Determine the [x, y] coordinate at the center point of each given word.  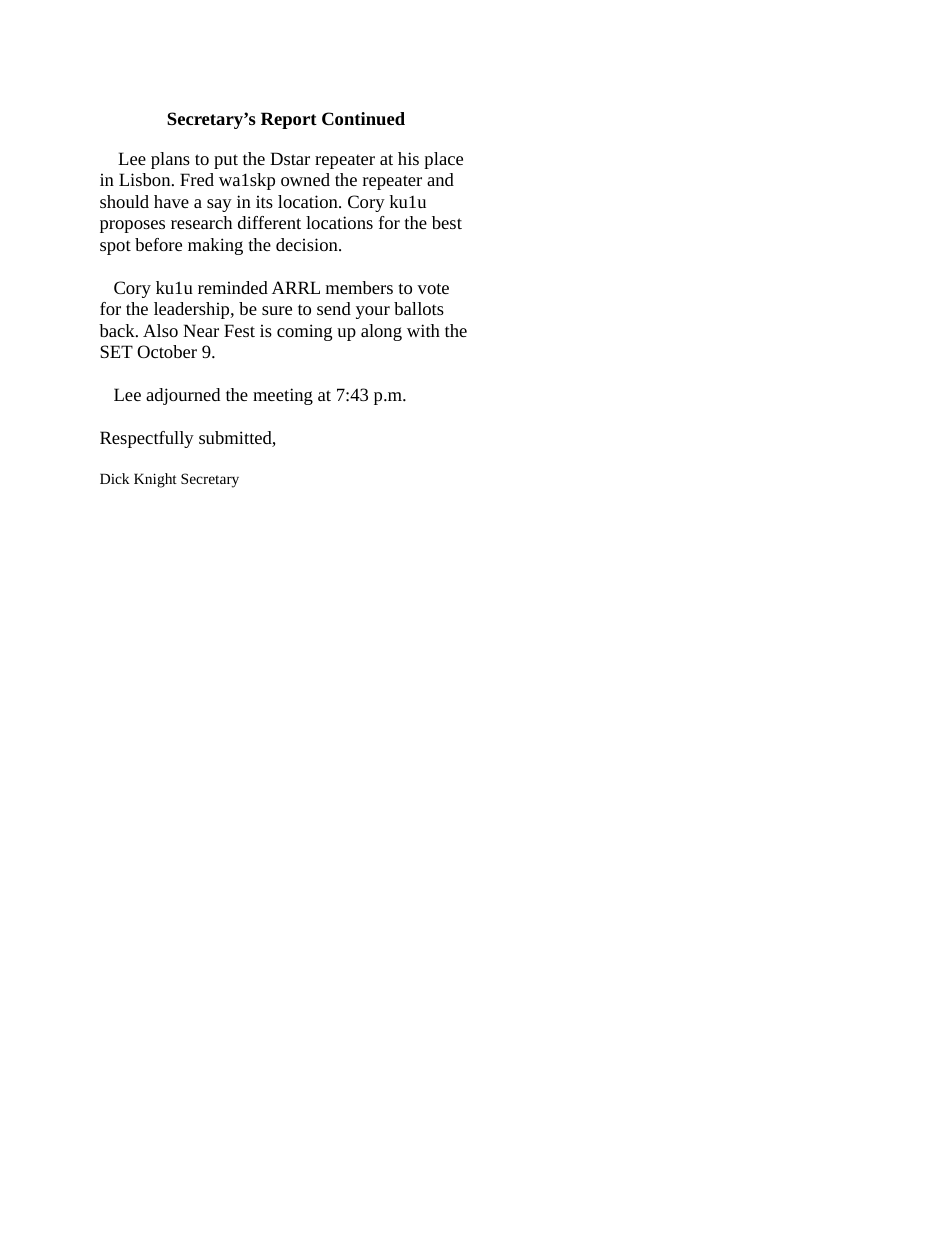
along [381, 332]
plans [170, 160]
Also [160, 330]
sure [277, 310]
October [167, 351]
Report [289, 120]
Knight [155, 480]
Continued [363, 119]
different [269, 222]
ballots [419, 308]
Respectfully [147, 439]
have [171, 201]
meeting [283, 396]
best [447, 222]
